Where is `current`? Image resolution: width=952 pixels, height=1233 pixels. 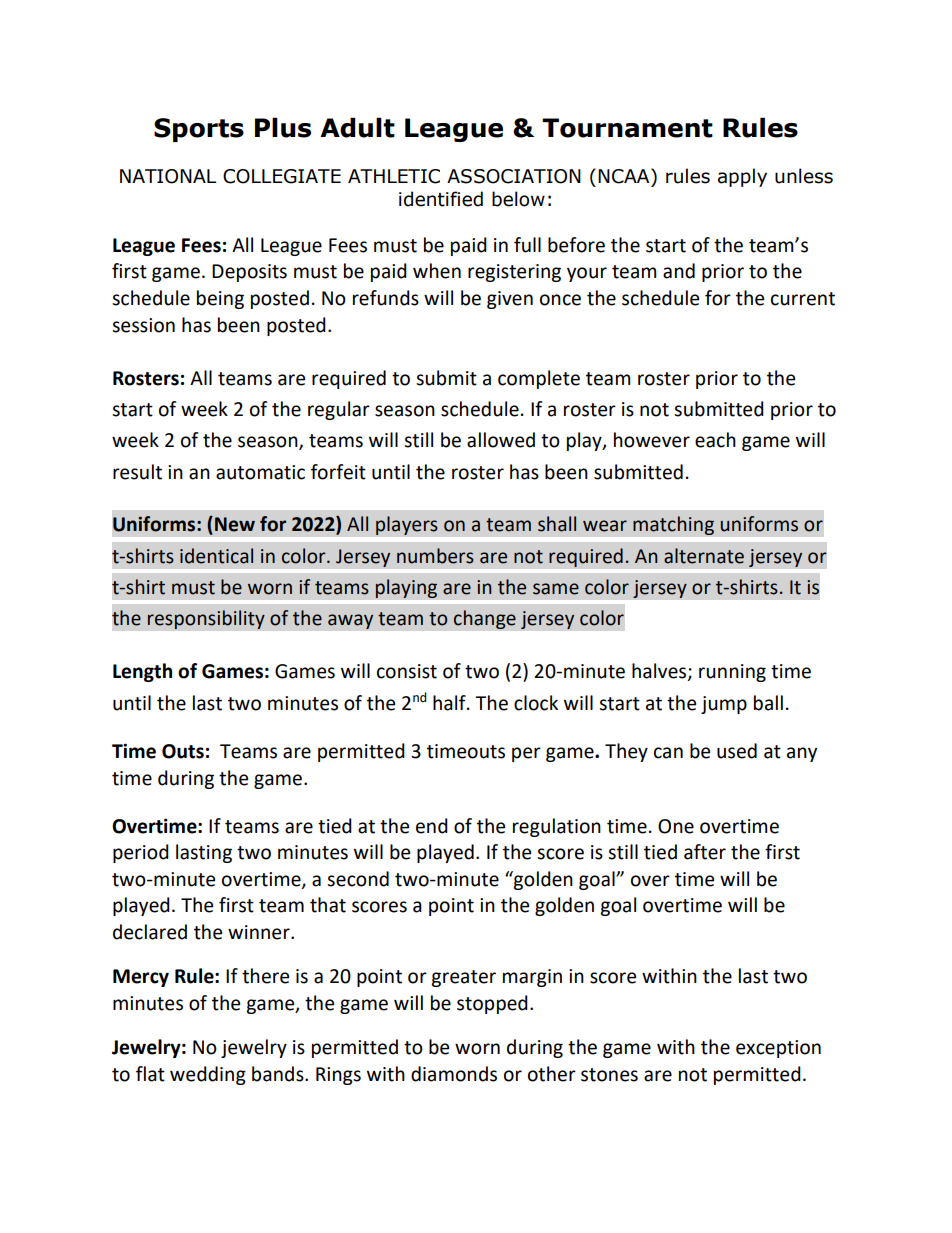 current is located at coordinates (803, 299).
